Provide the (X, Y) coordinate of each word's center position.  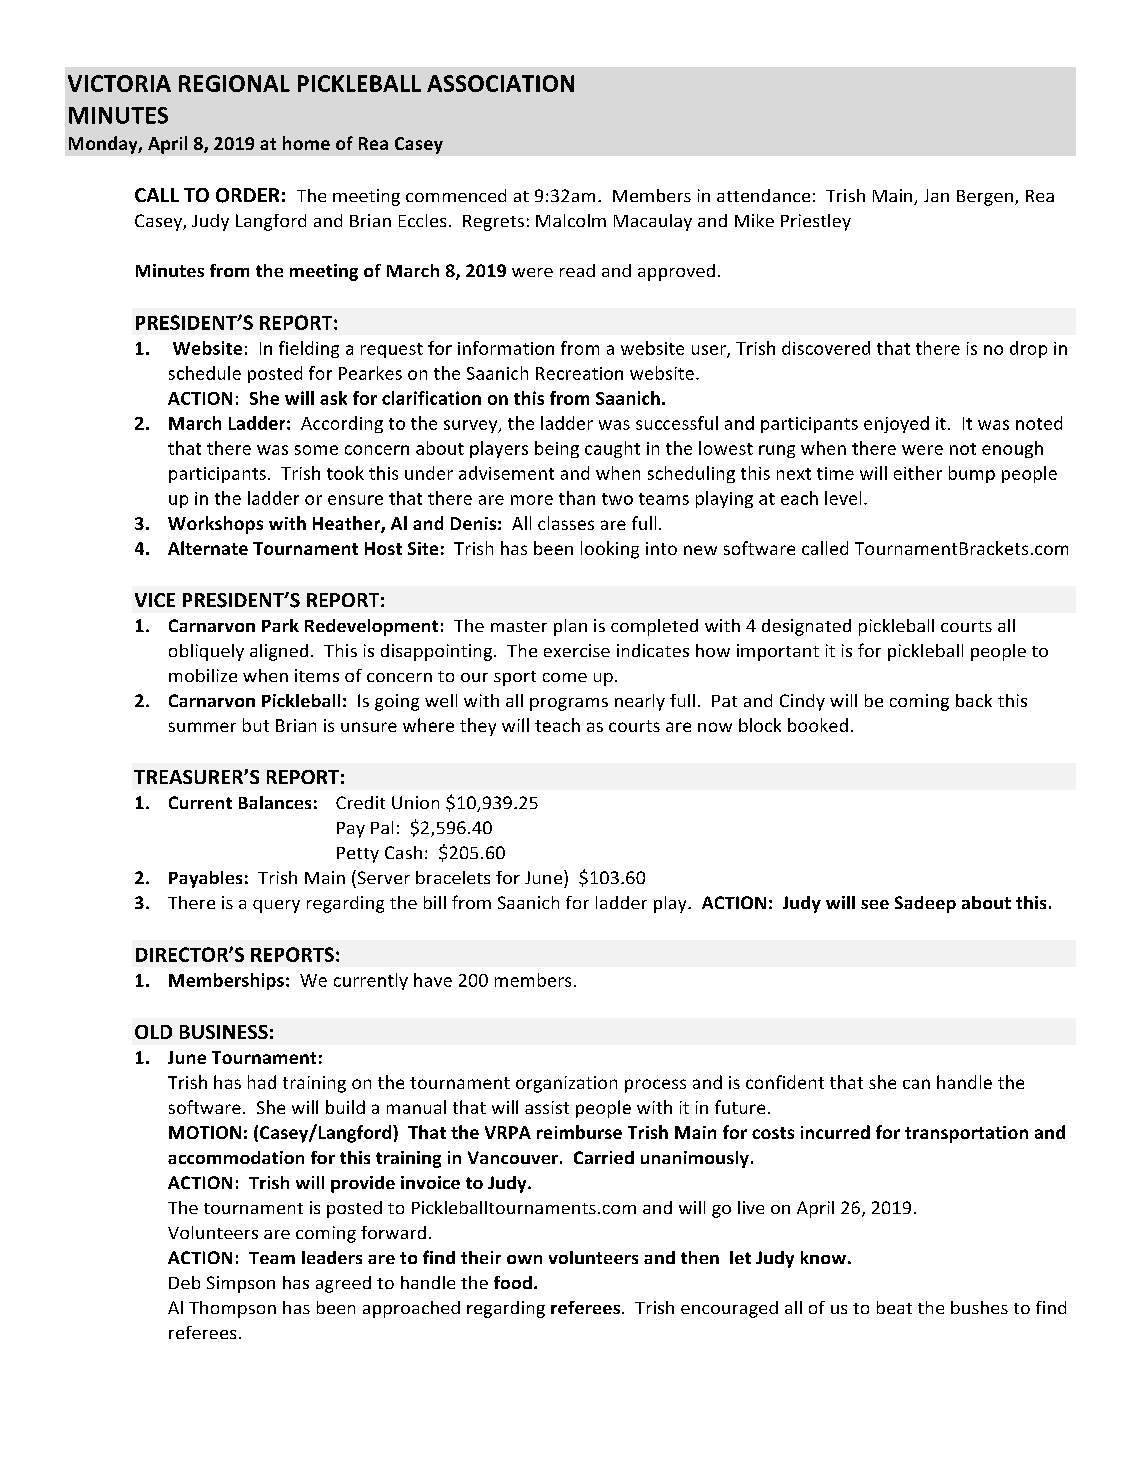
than (577, 498)
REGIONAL (234, 83)
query (276, 906)
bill (435, 902)
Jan (936, 195)
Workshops (215, 525)
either (918, 473)
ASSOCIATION (500, 83)
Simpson (241, 1284)
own (524, 1259)
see (875, 904)
